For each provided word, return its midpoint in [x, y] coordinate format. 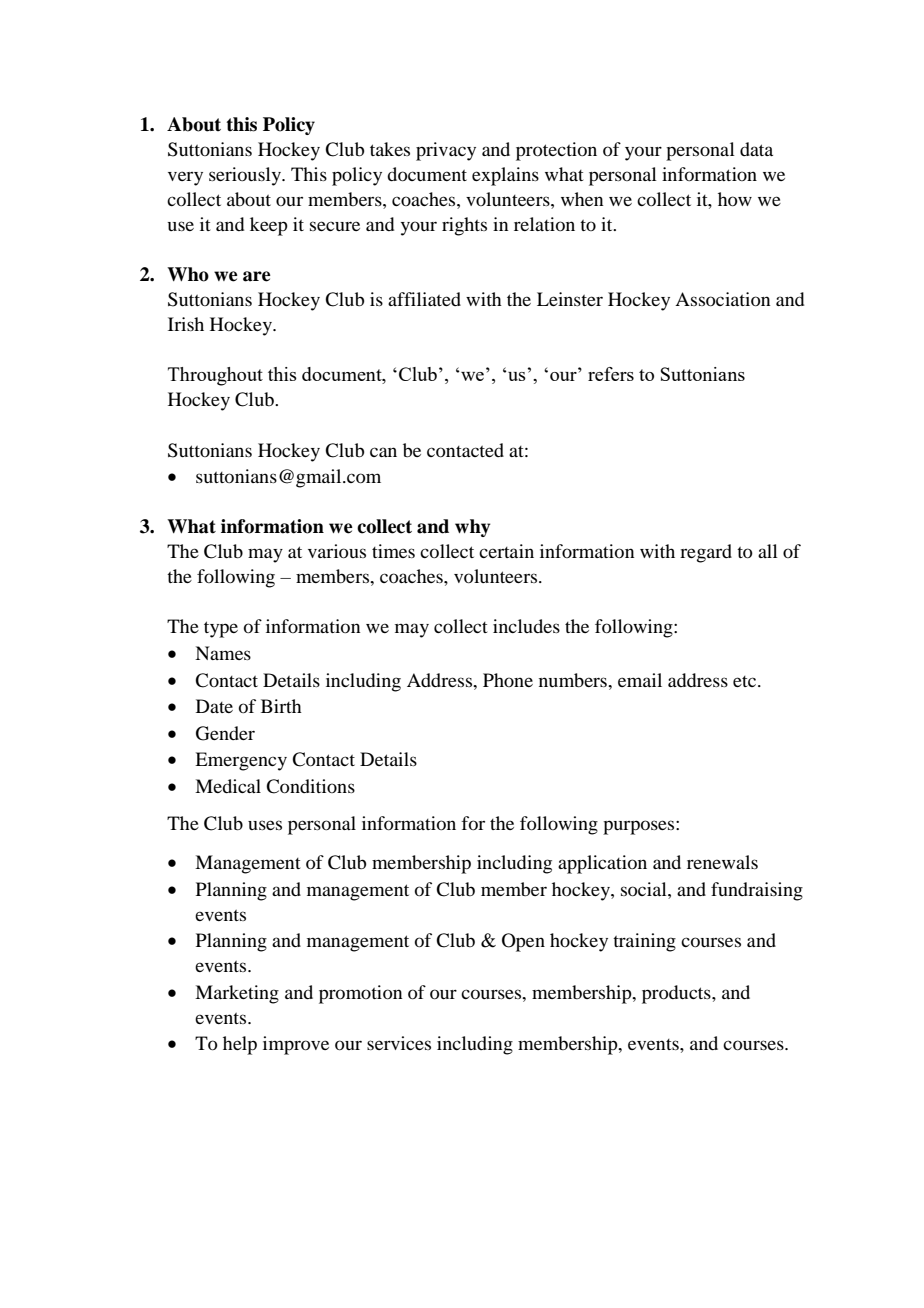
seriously [246, 176]
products [677, 994]
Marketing [237, 994]
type [221, 629]
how [735, 199]
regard [706, 553]
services [399, 1043]
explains [505, 176]
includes [526, 626]
